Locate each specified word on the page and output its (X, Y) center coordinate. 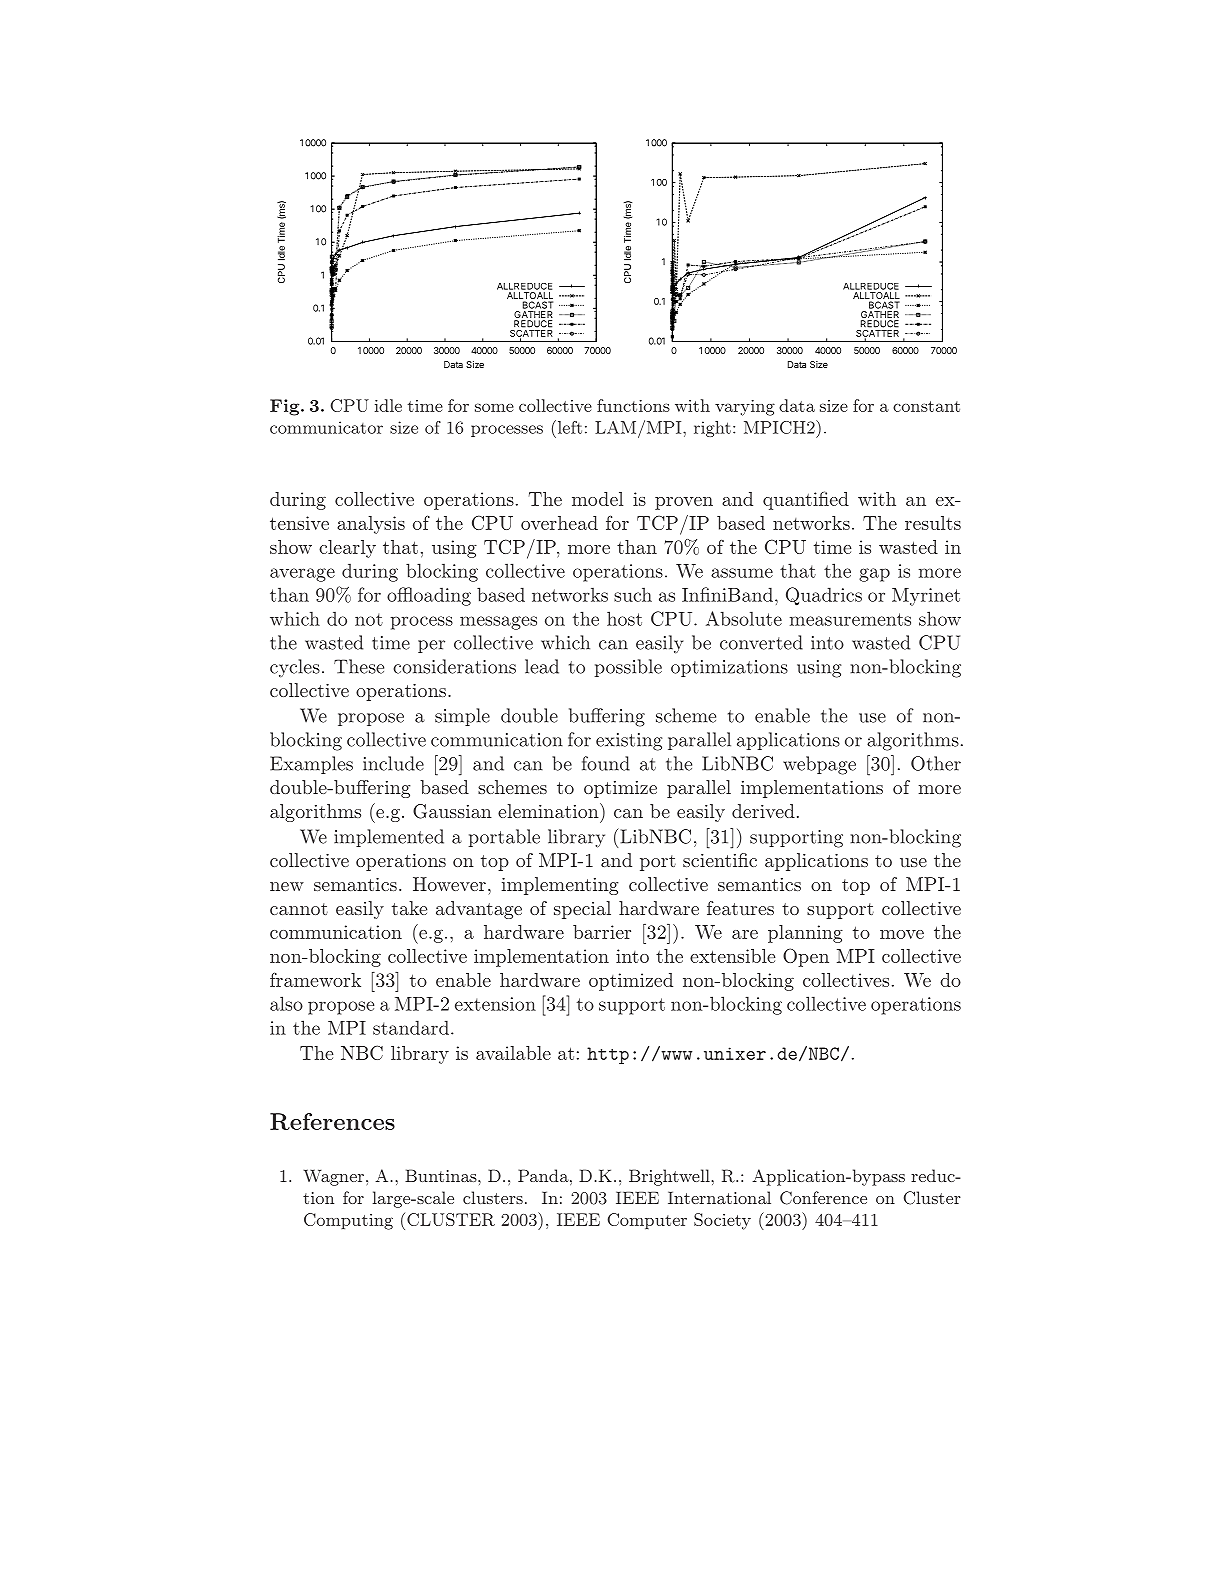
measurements (850, 619)
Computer (647, 1221)
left (568, 427)
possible (628, 668)
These (359, 666)
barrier (602, 932)
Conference (823, 1198)
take (409, 908)
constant (926, 406)
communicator (326, 427)
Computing (348, 1221)
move (902, 934)
